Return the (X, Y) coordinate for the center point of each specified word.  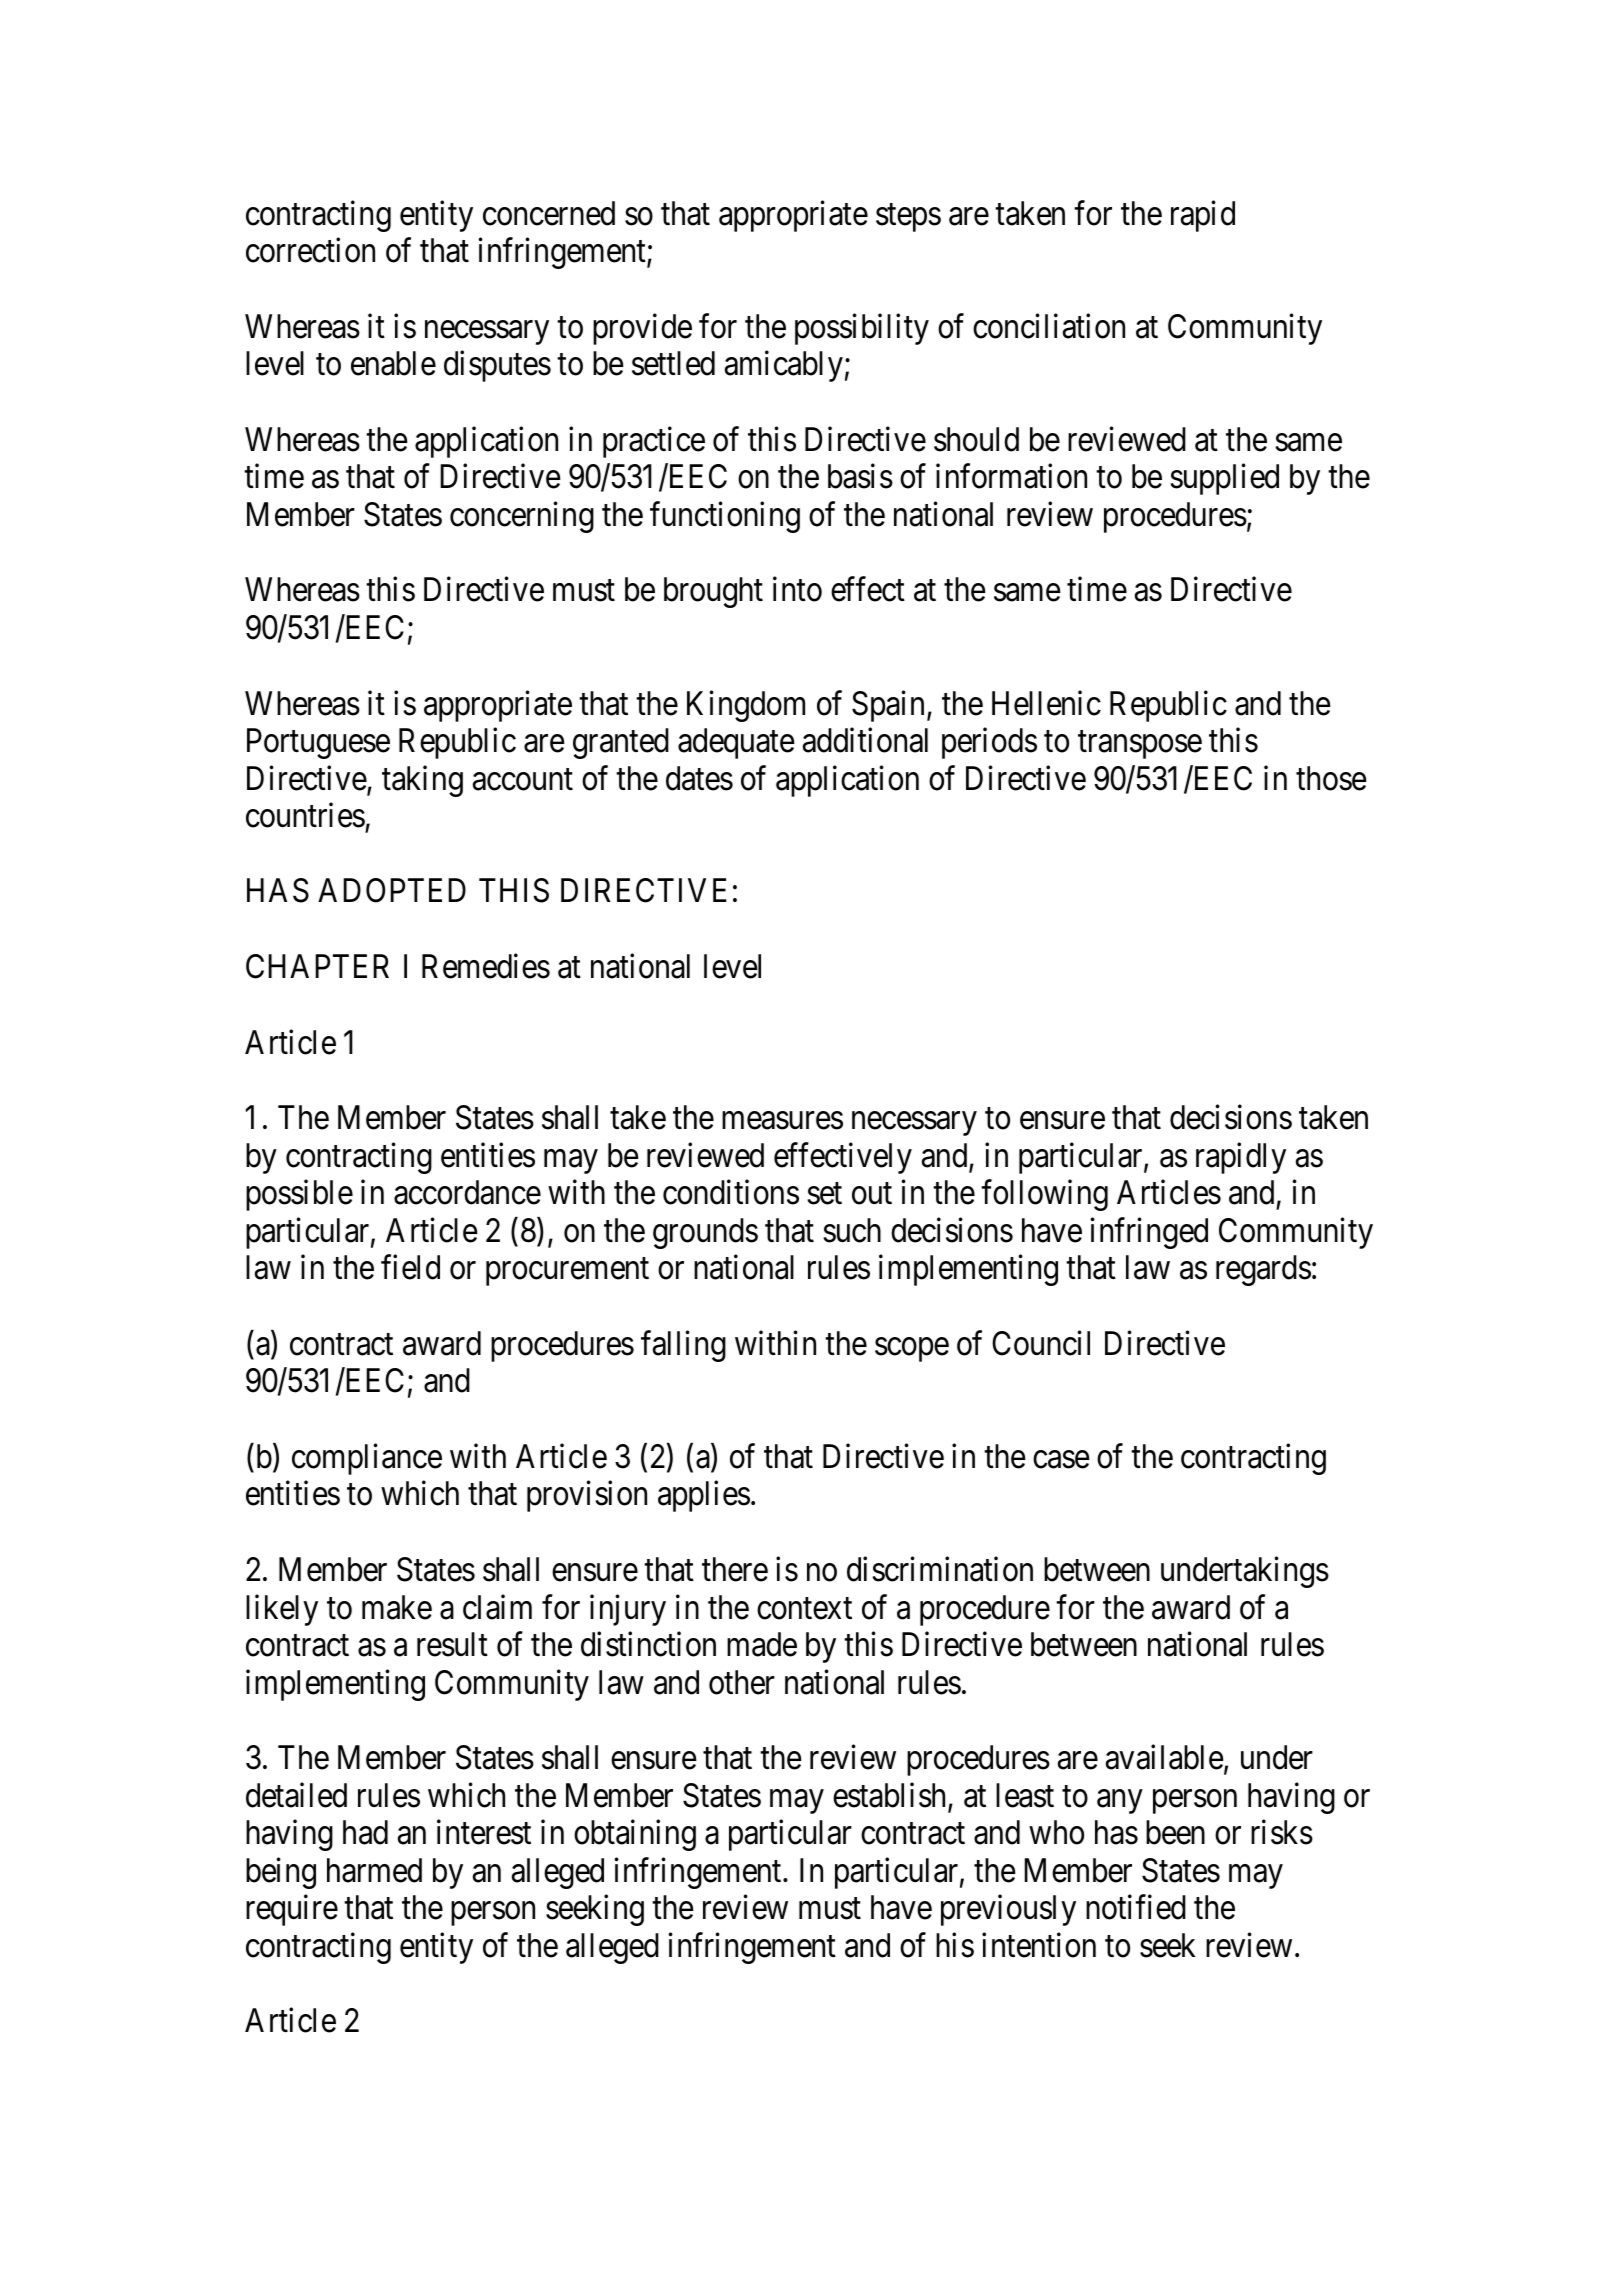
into (797, 589)
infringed (1149, 1233)
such (852, 1230)
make (397, 1607)
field (410, 1267)
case (1061, 1460)
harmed (374, 1870)
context (804, 1609)
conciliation (1049, 326)
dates (699, 778)
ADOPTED (392, 890)
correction (310, 250)
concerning (522, 517)
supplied (1225, 479)
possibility (862, 329)
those (1331, 778)
